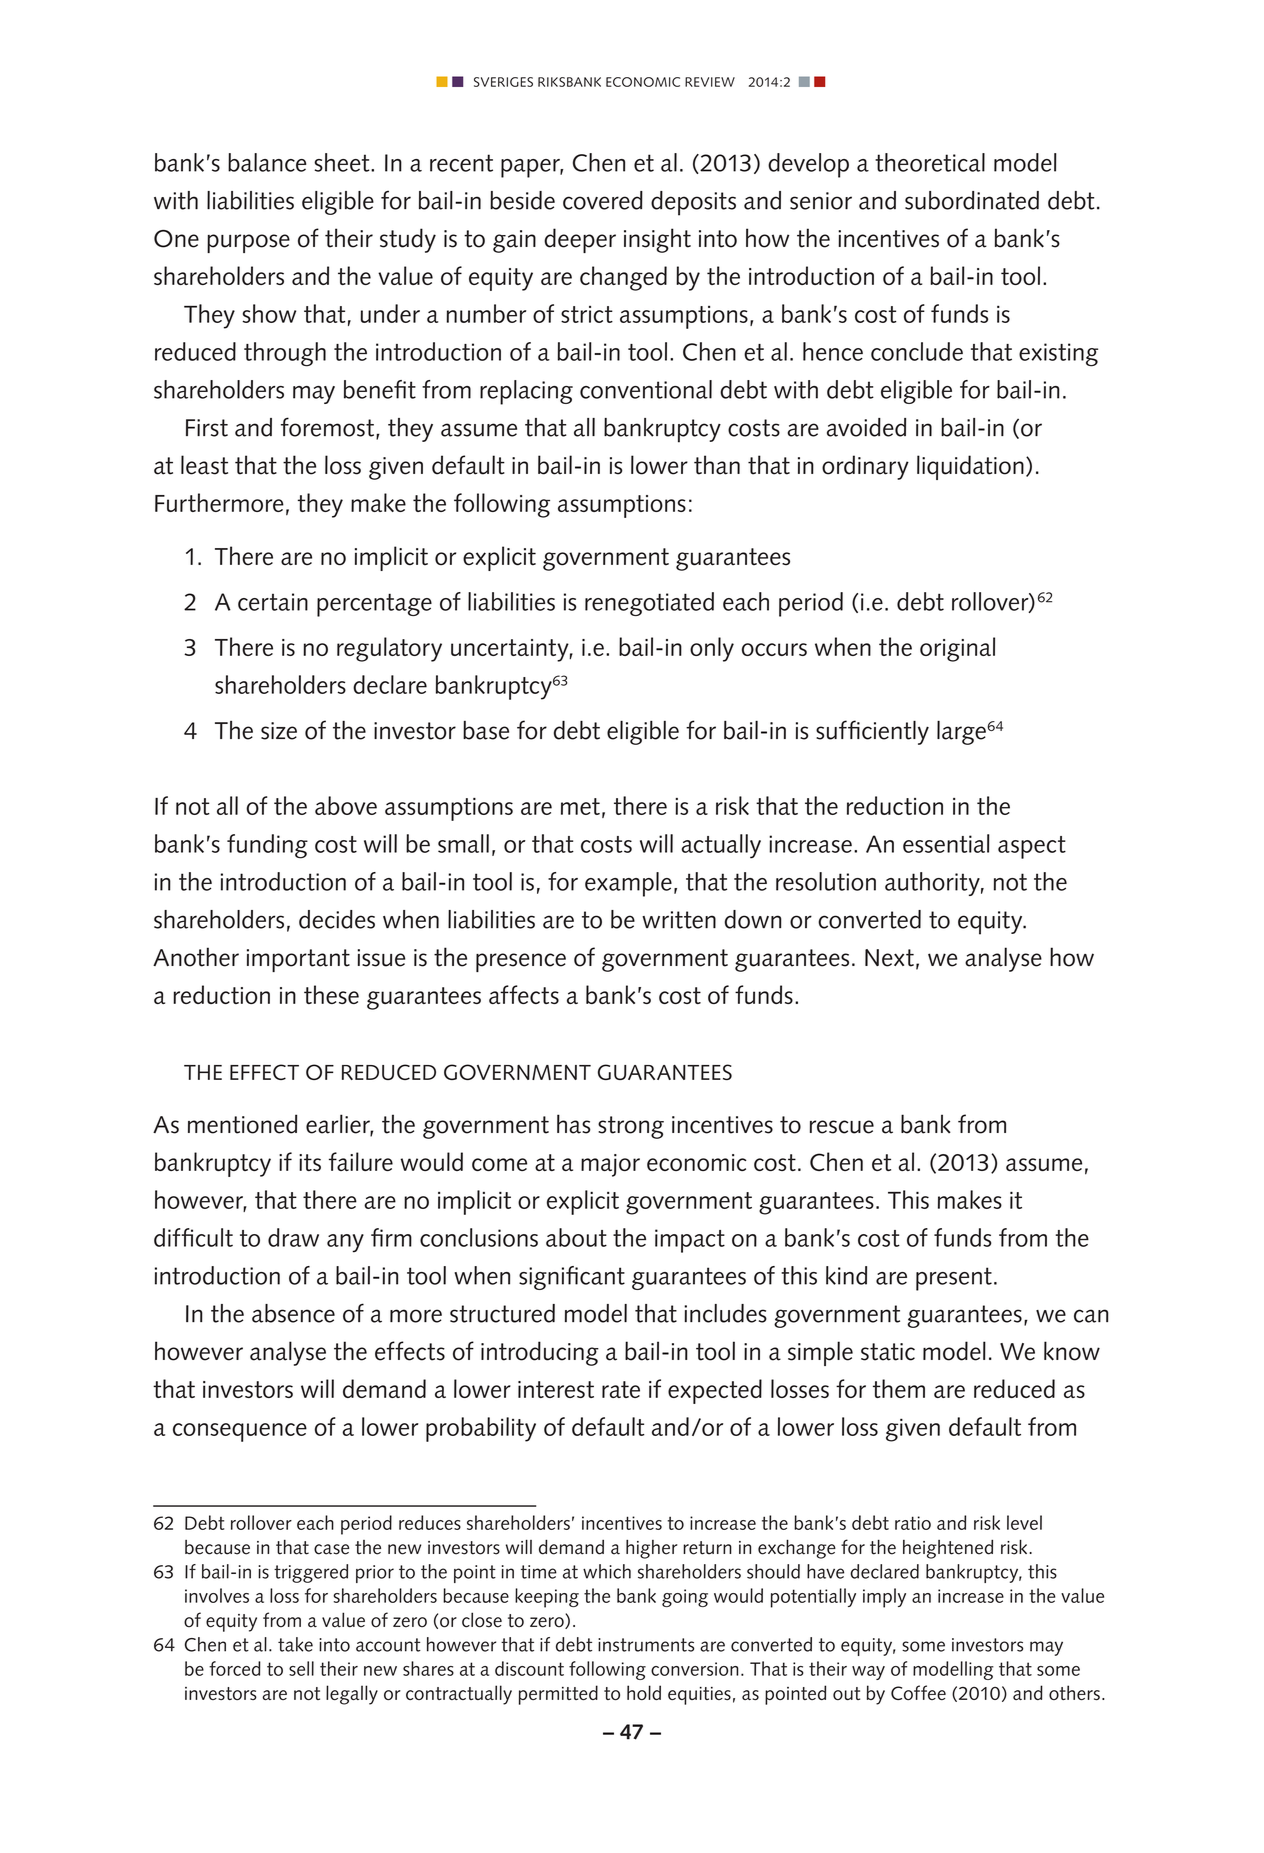 Image resolution: width=1264 pixels, height=1853 pixels. Describe the element at coordinates (204, 465) in the screenshot. I see `least` at that location.
